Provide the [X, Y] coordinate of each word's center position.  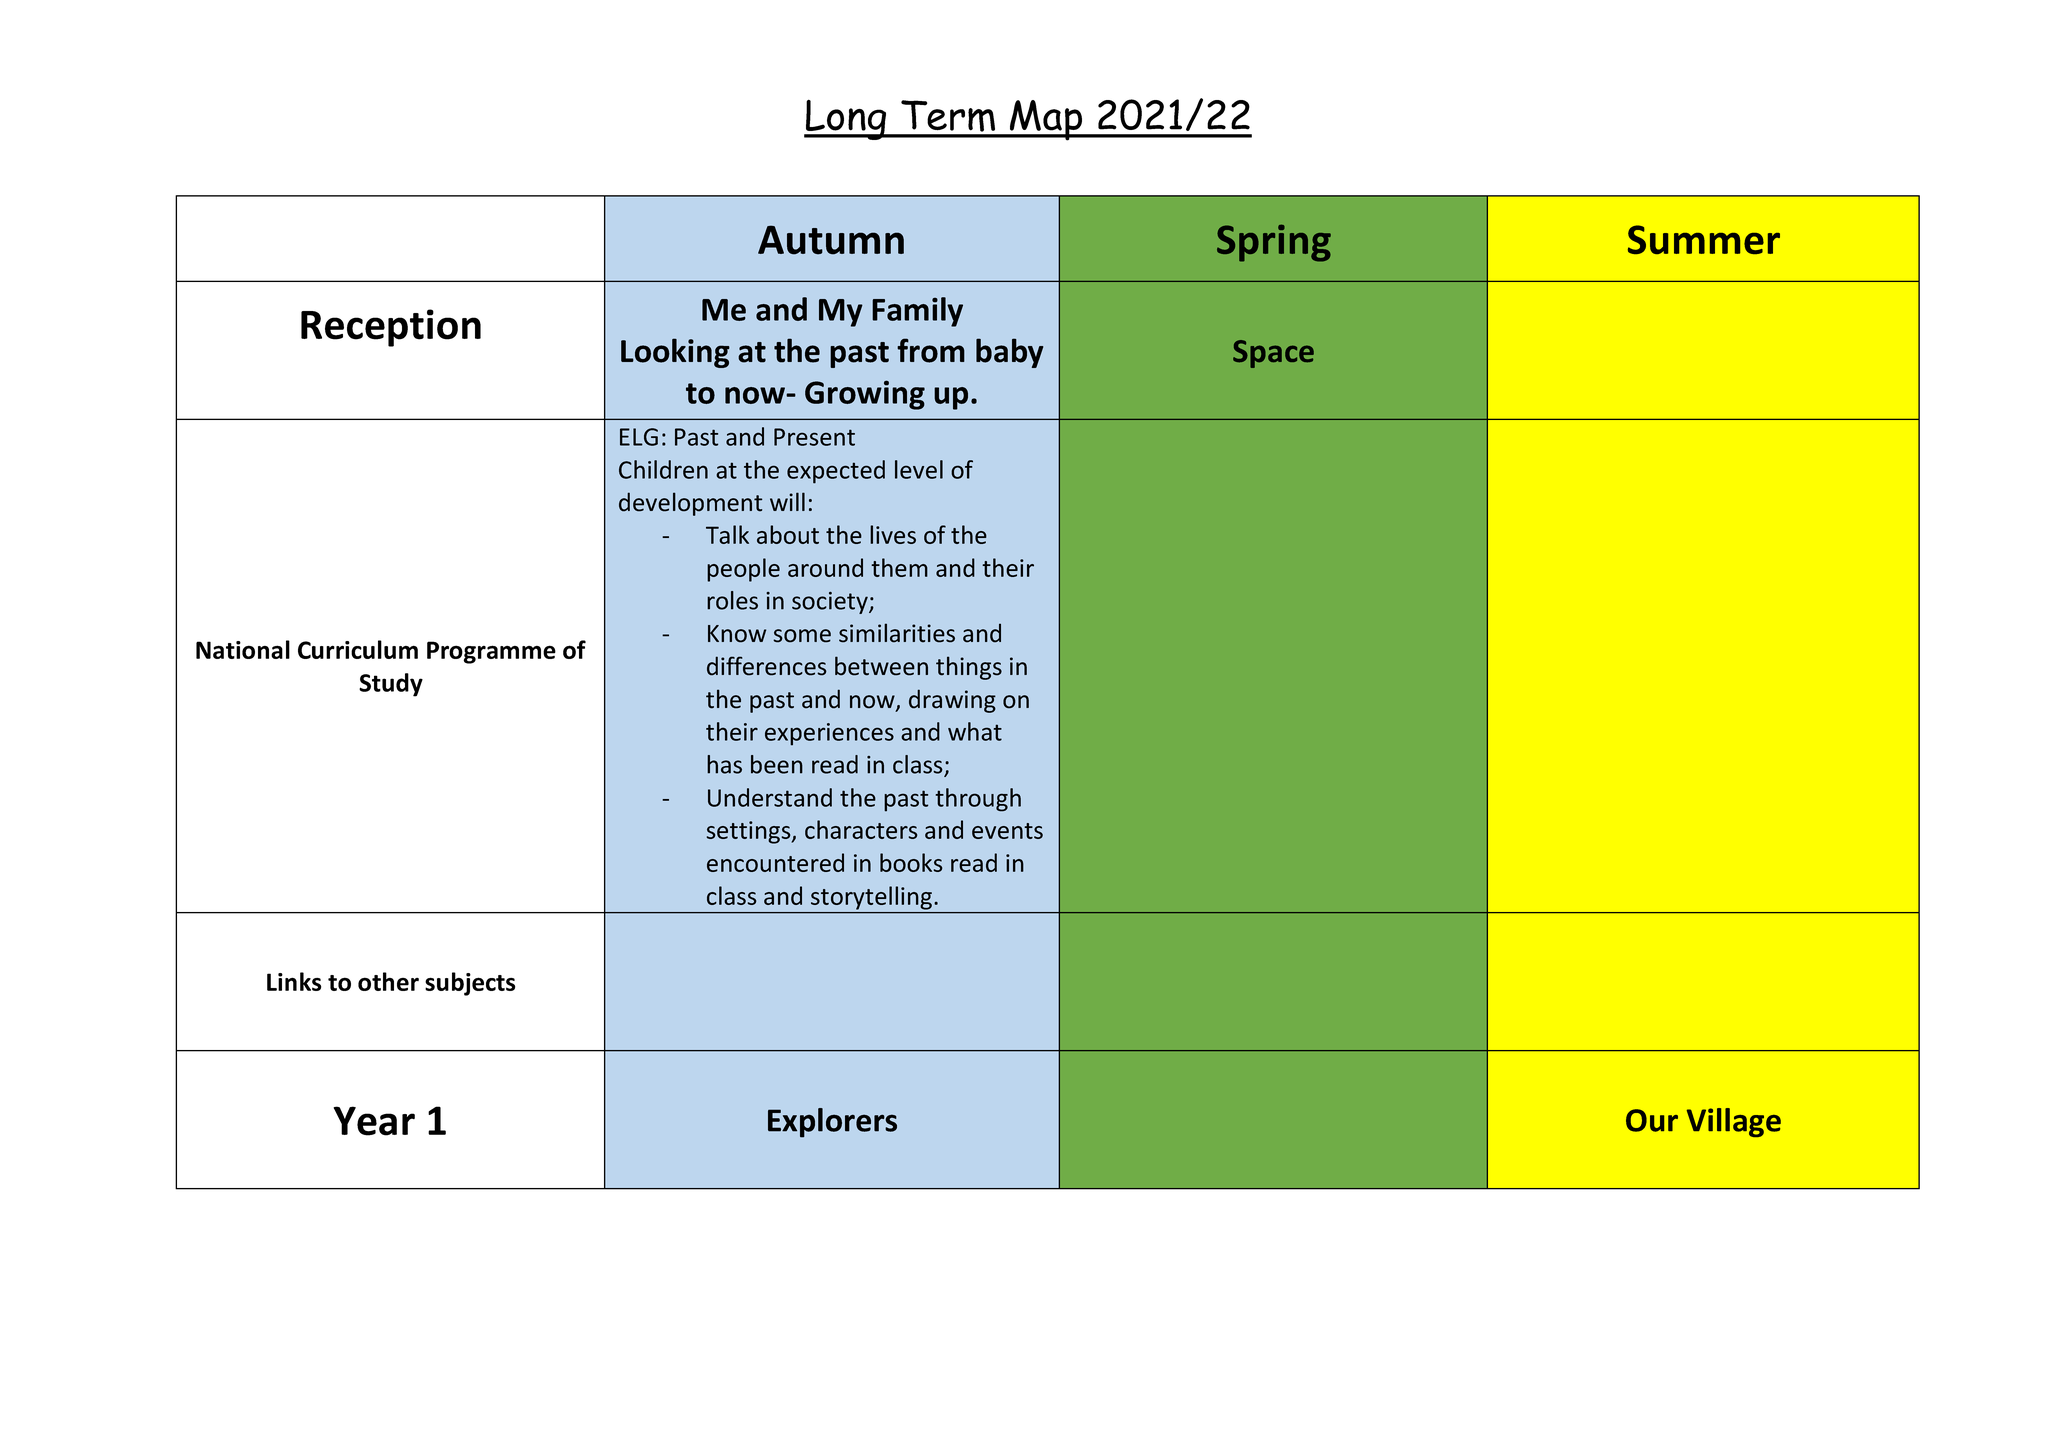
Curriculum [358, 649]
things [969, 668]
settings [750, 832]
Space [1273, 354]
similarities [897, 633]
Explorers [832, 1123]
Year [374, 1121]
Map [1046, 120]
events [1007, 831]
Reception [391, 328]
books [911, 862]
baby [1009, 353]
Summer [1704, 239]
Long [846, 119]
